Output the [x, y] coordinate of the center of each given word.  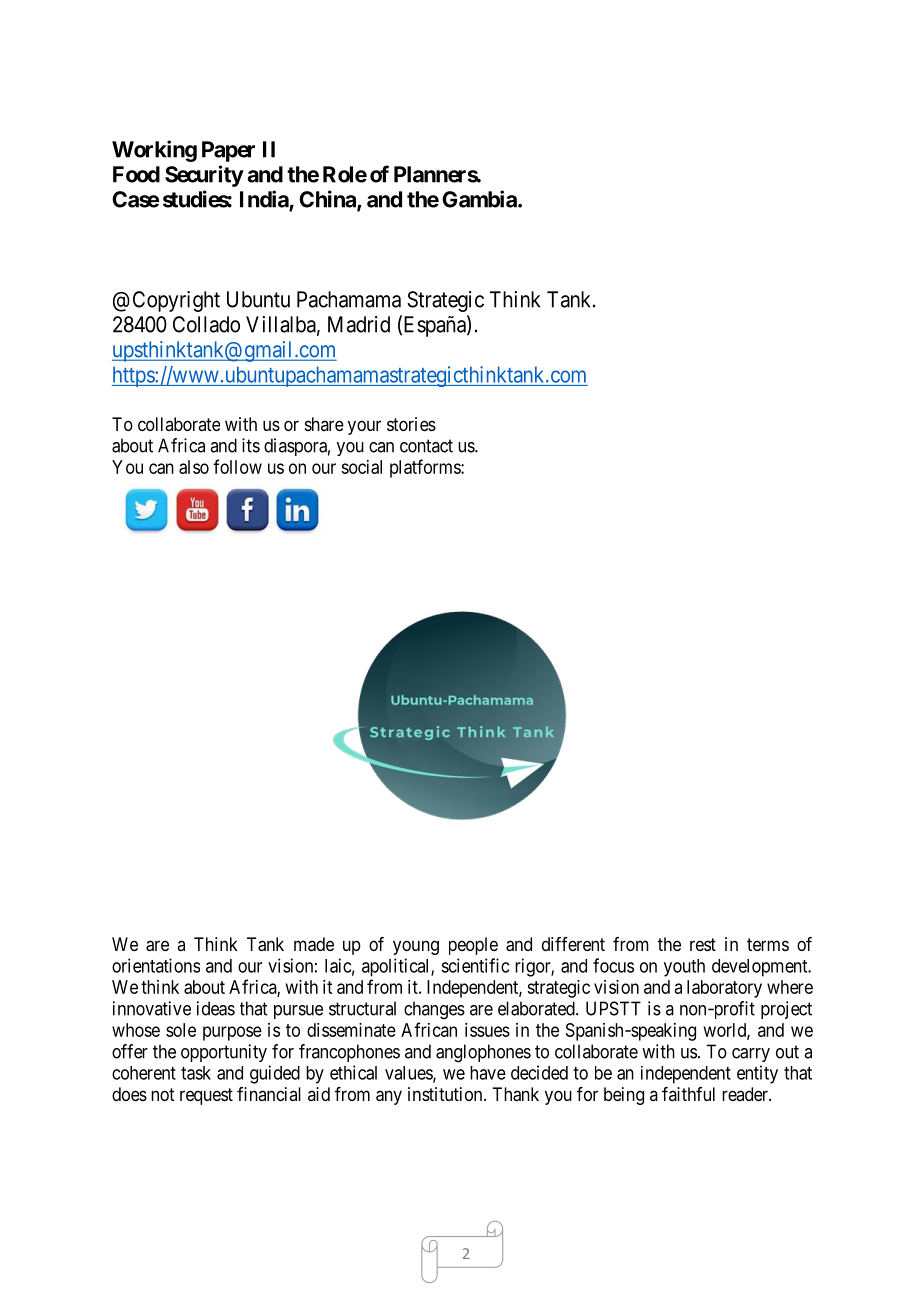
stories [411, 424]
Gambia [480, 199]
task [196, 1073]
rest [703, 944]
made [314, 944]
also [194, 467]
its [251, 445]
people [473, 946]
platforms [426, 468]
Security [204, 176]
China [328, 200]
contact [426, 446]
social [361, 467]
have [488, 1073]
